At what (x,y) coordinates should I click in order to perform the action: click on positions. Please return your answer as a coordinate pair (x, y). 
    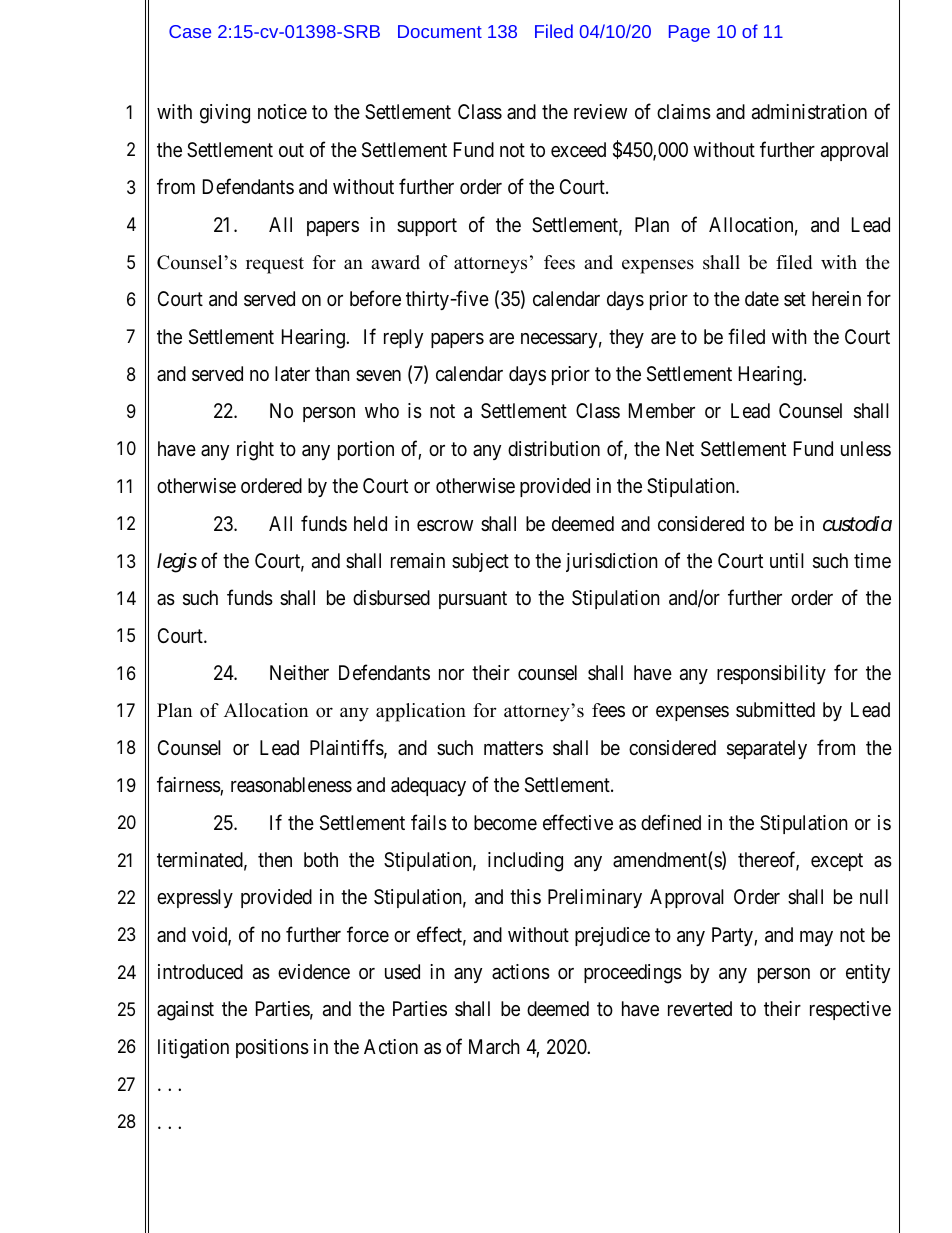
    Looking at the image, I should click on (272, 1048).
